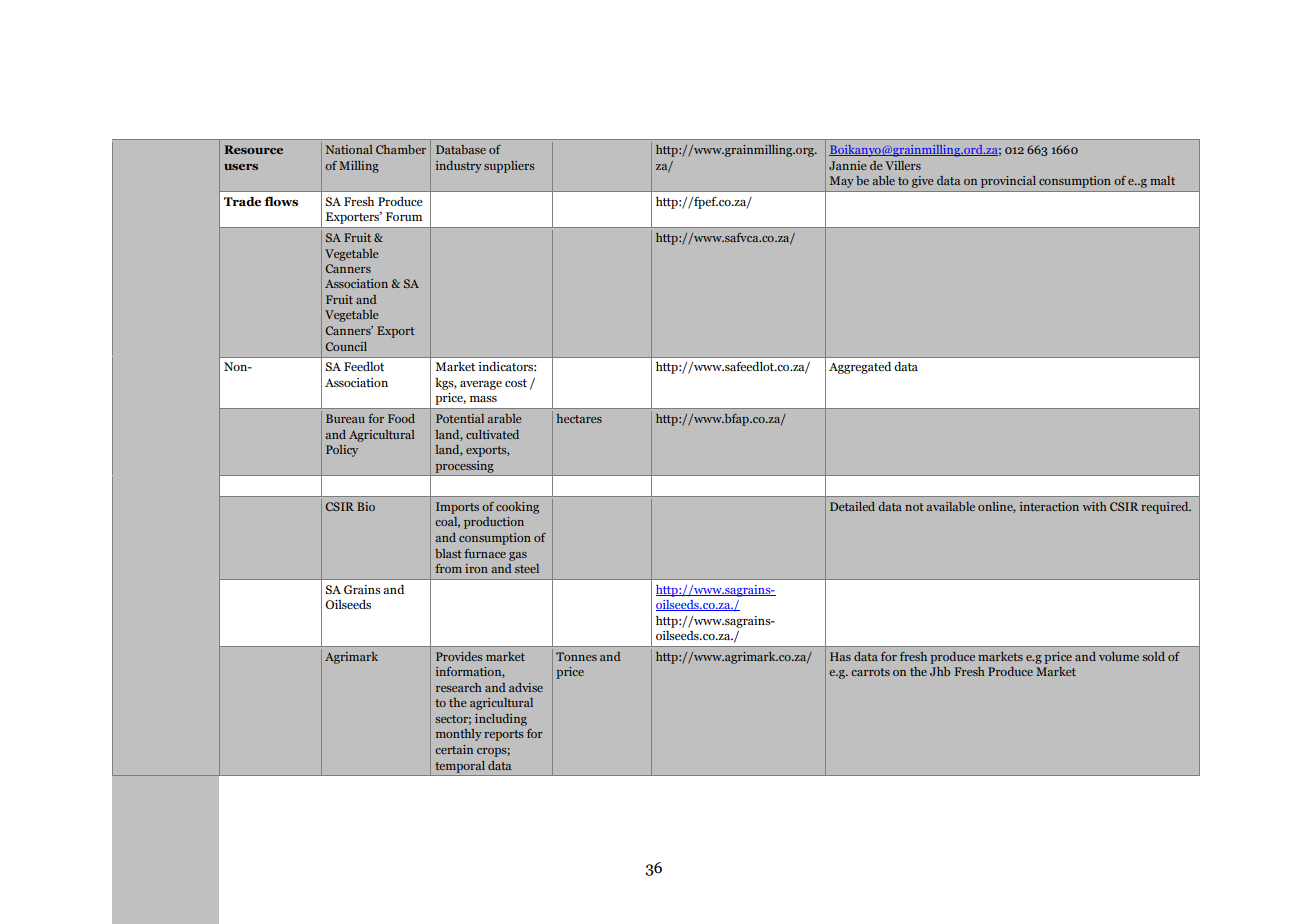 Image resolution: width=1308 pixels, height=924 pixels. Describe the element at coordinates (503, 735) in the screenshot. I see `reports` at that location.
